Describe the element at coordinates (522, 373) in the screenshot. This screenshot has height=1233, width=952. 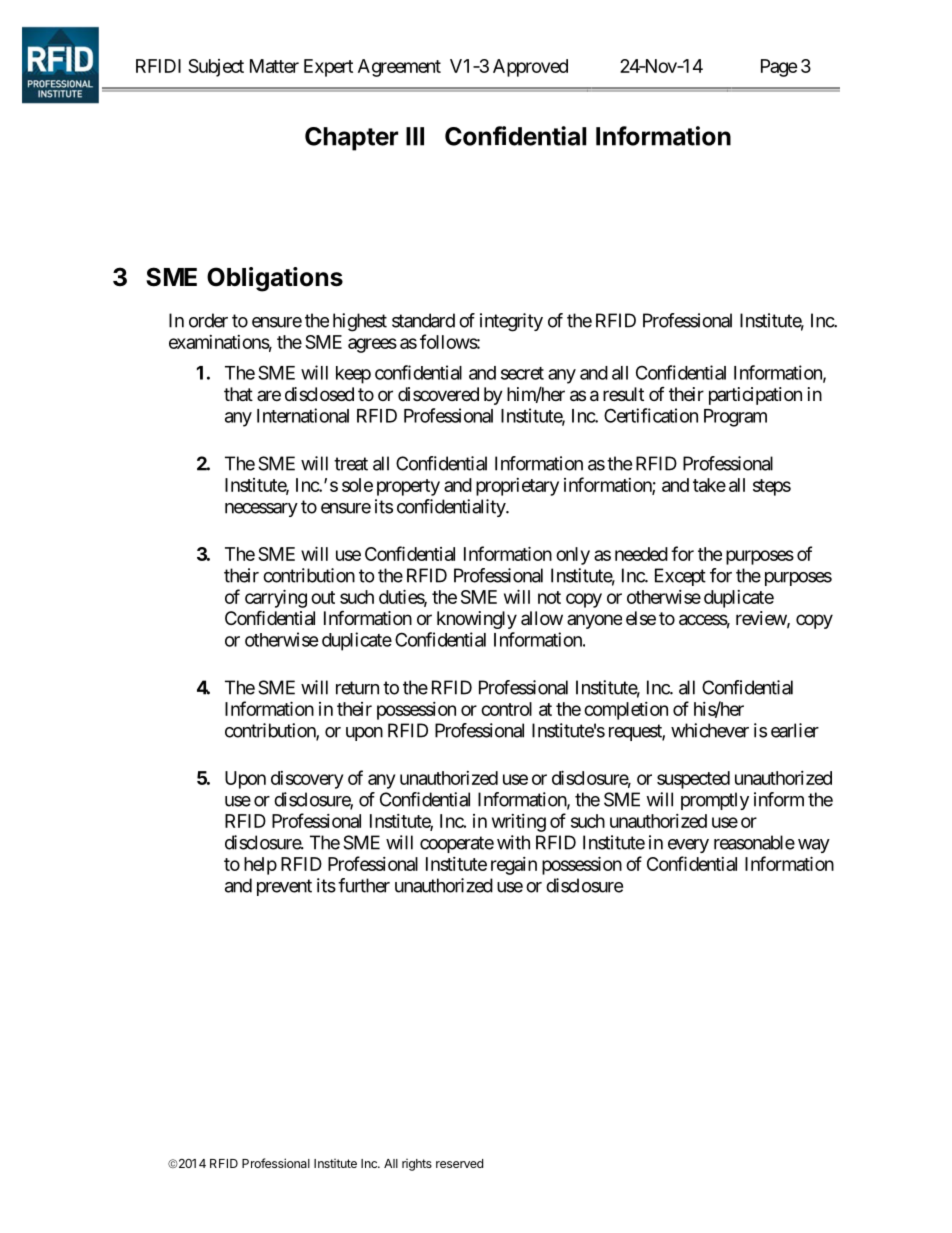
I see `secret` at that location.
